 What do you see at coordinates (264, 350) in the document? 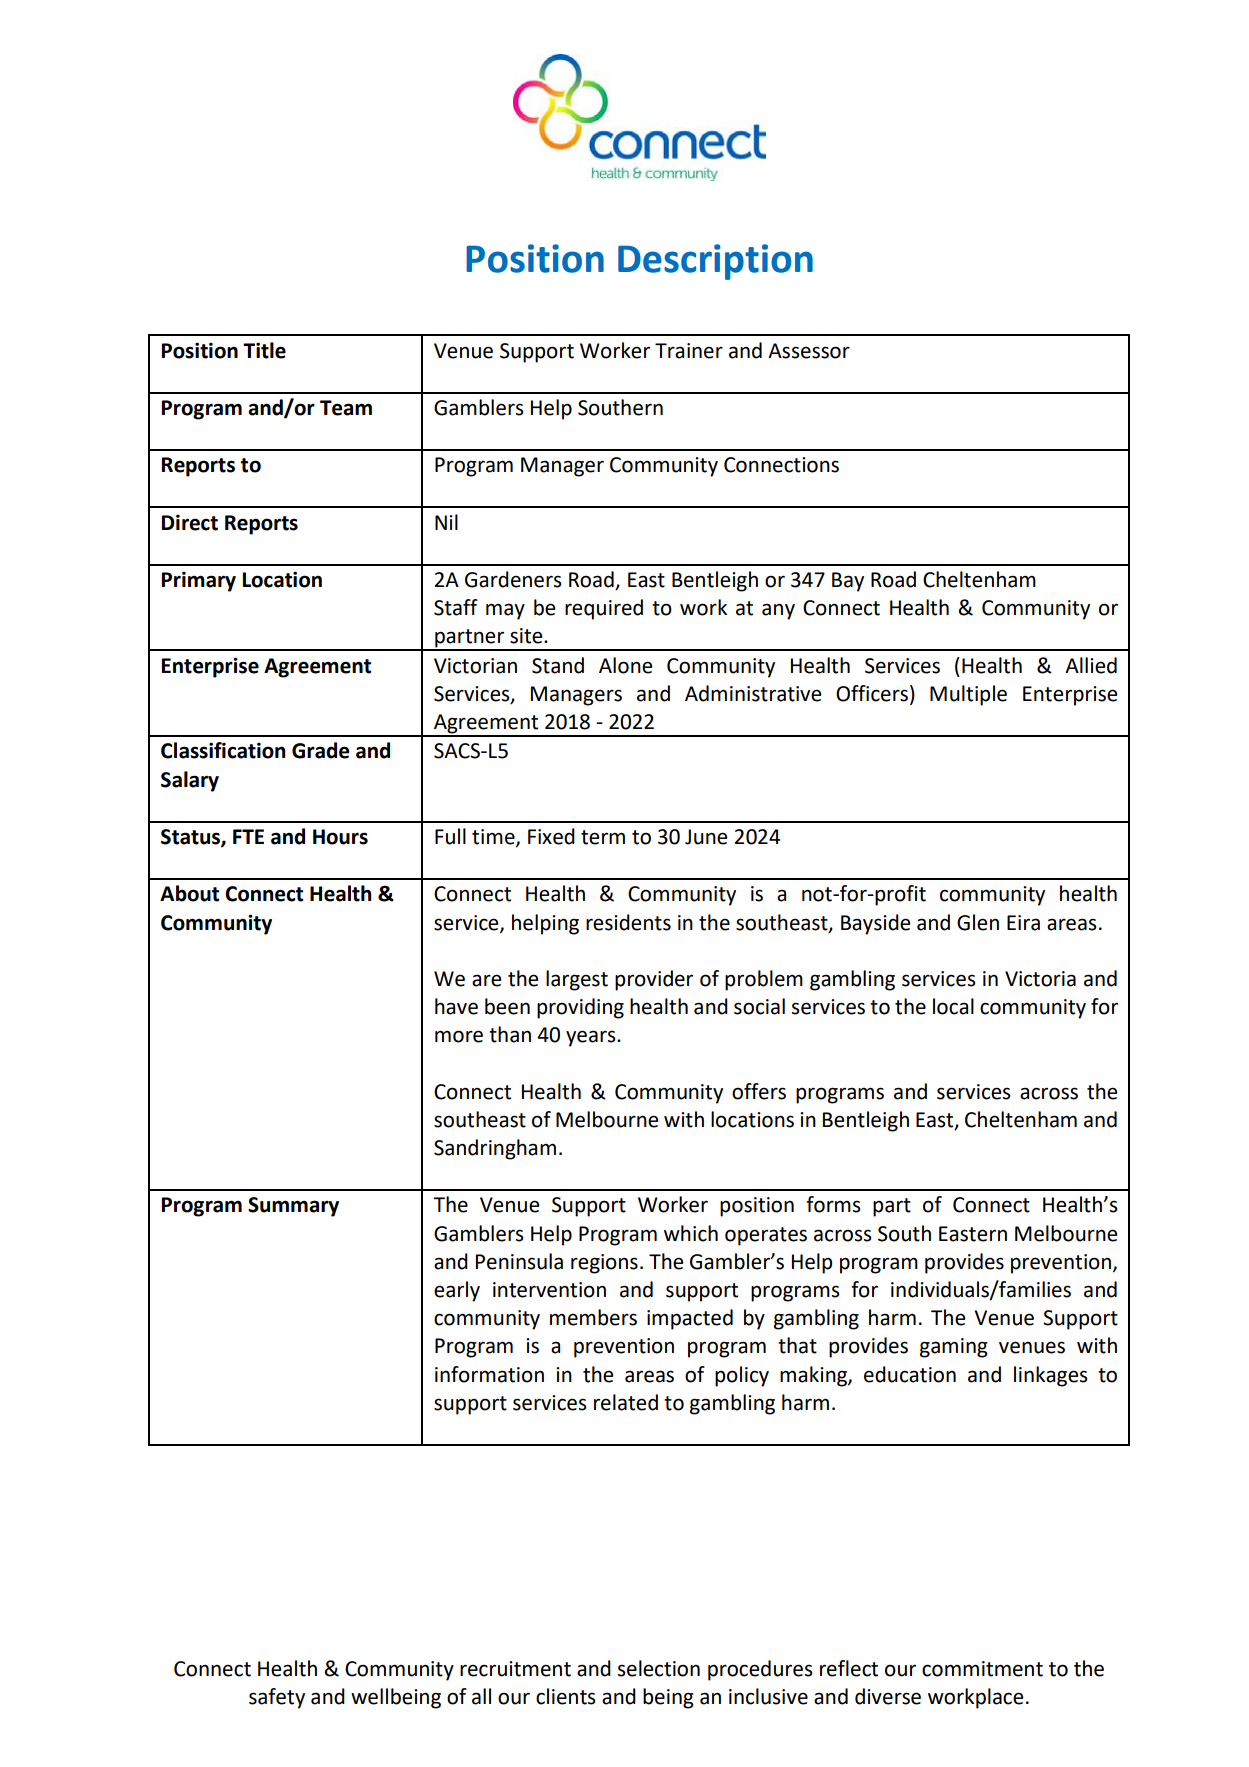
I see `Title` at bounding box center [264, 350].
